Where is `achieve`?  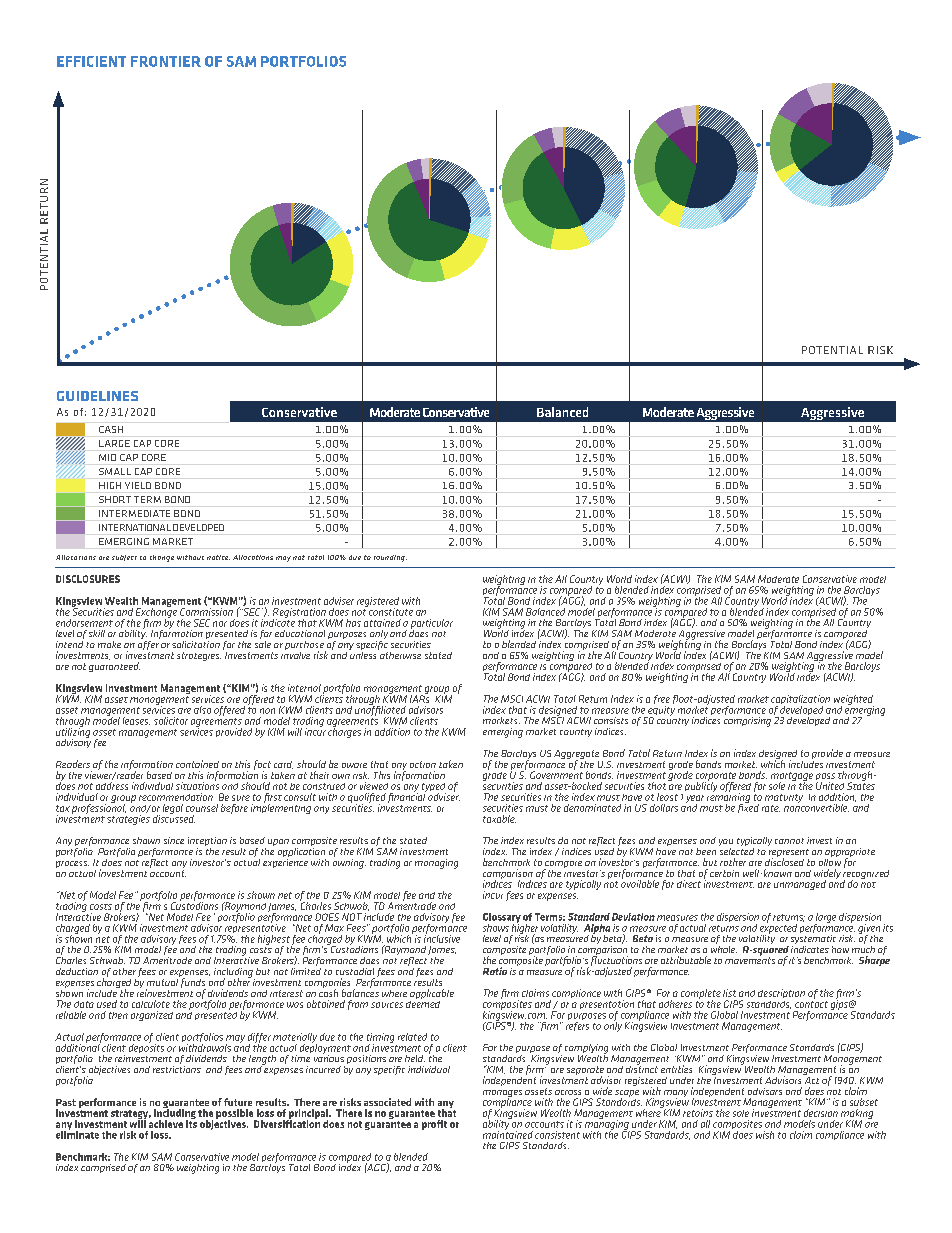
achieve is located at coordinates (166, 1124).
